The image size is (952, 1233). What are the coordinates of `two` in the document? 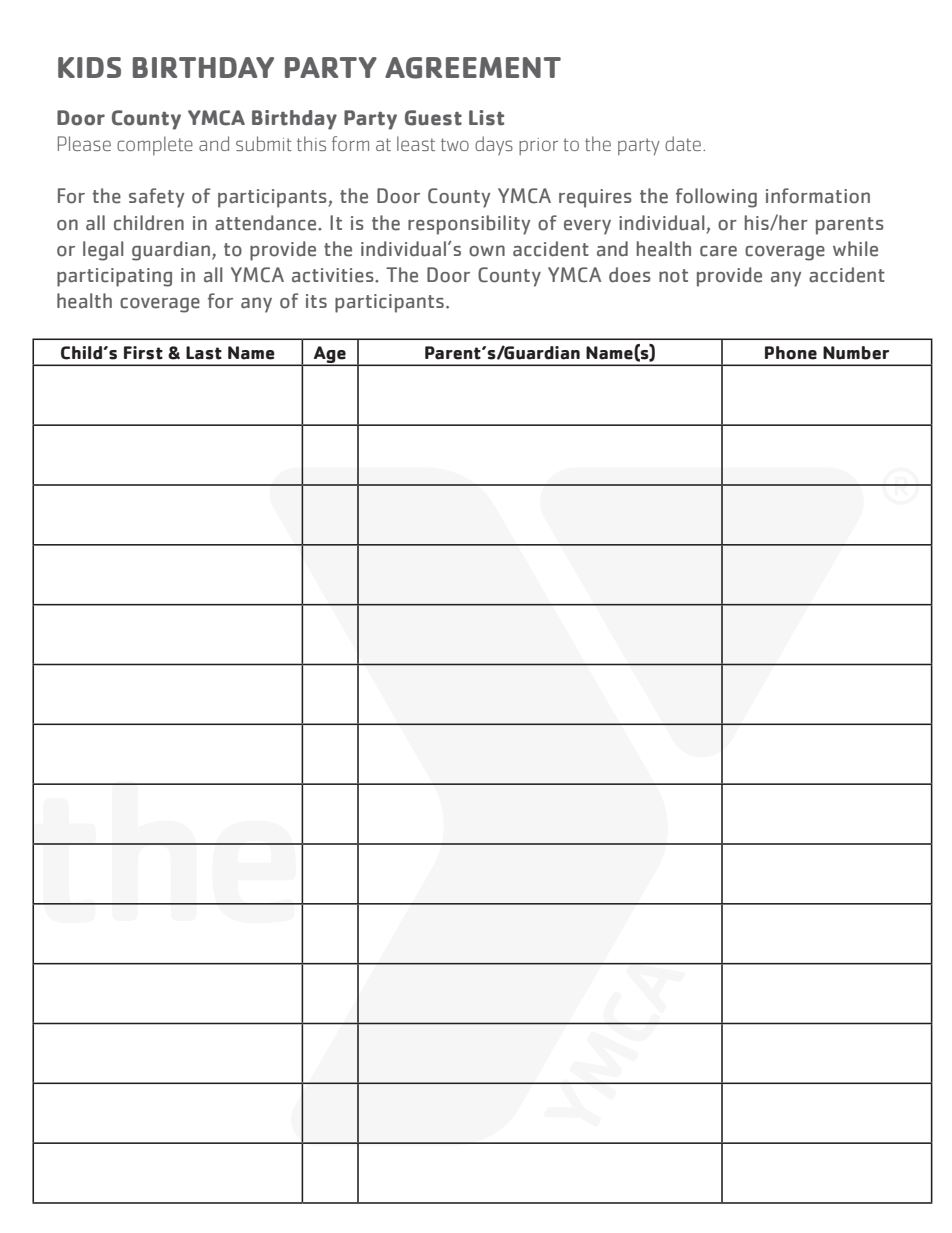 It's located at (455, 144).
